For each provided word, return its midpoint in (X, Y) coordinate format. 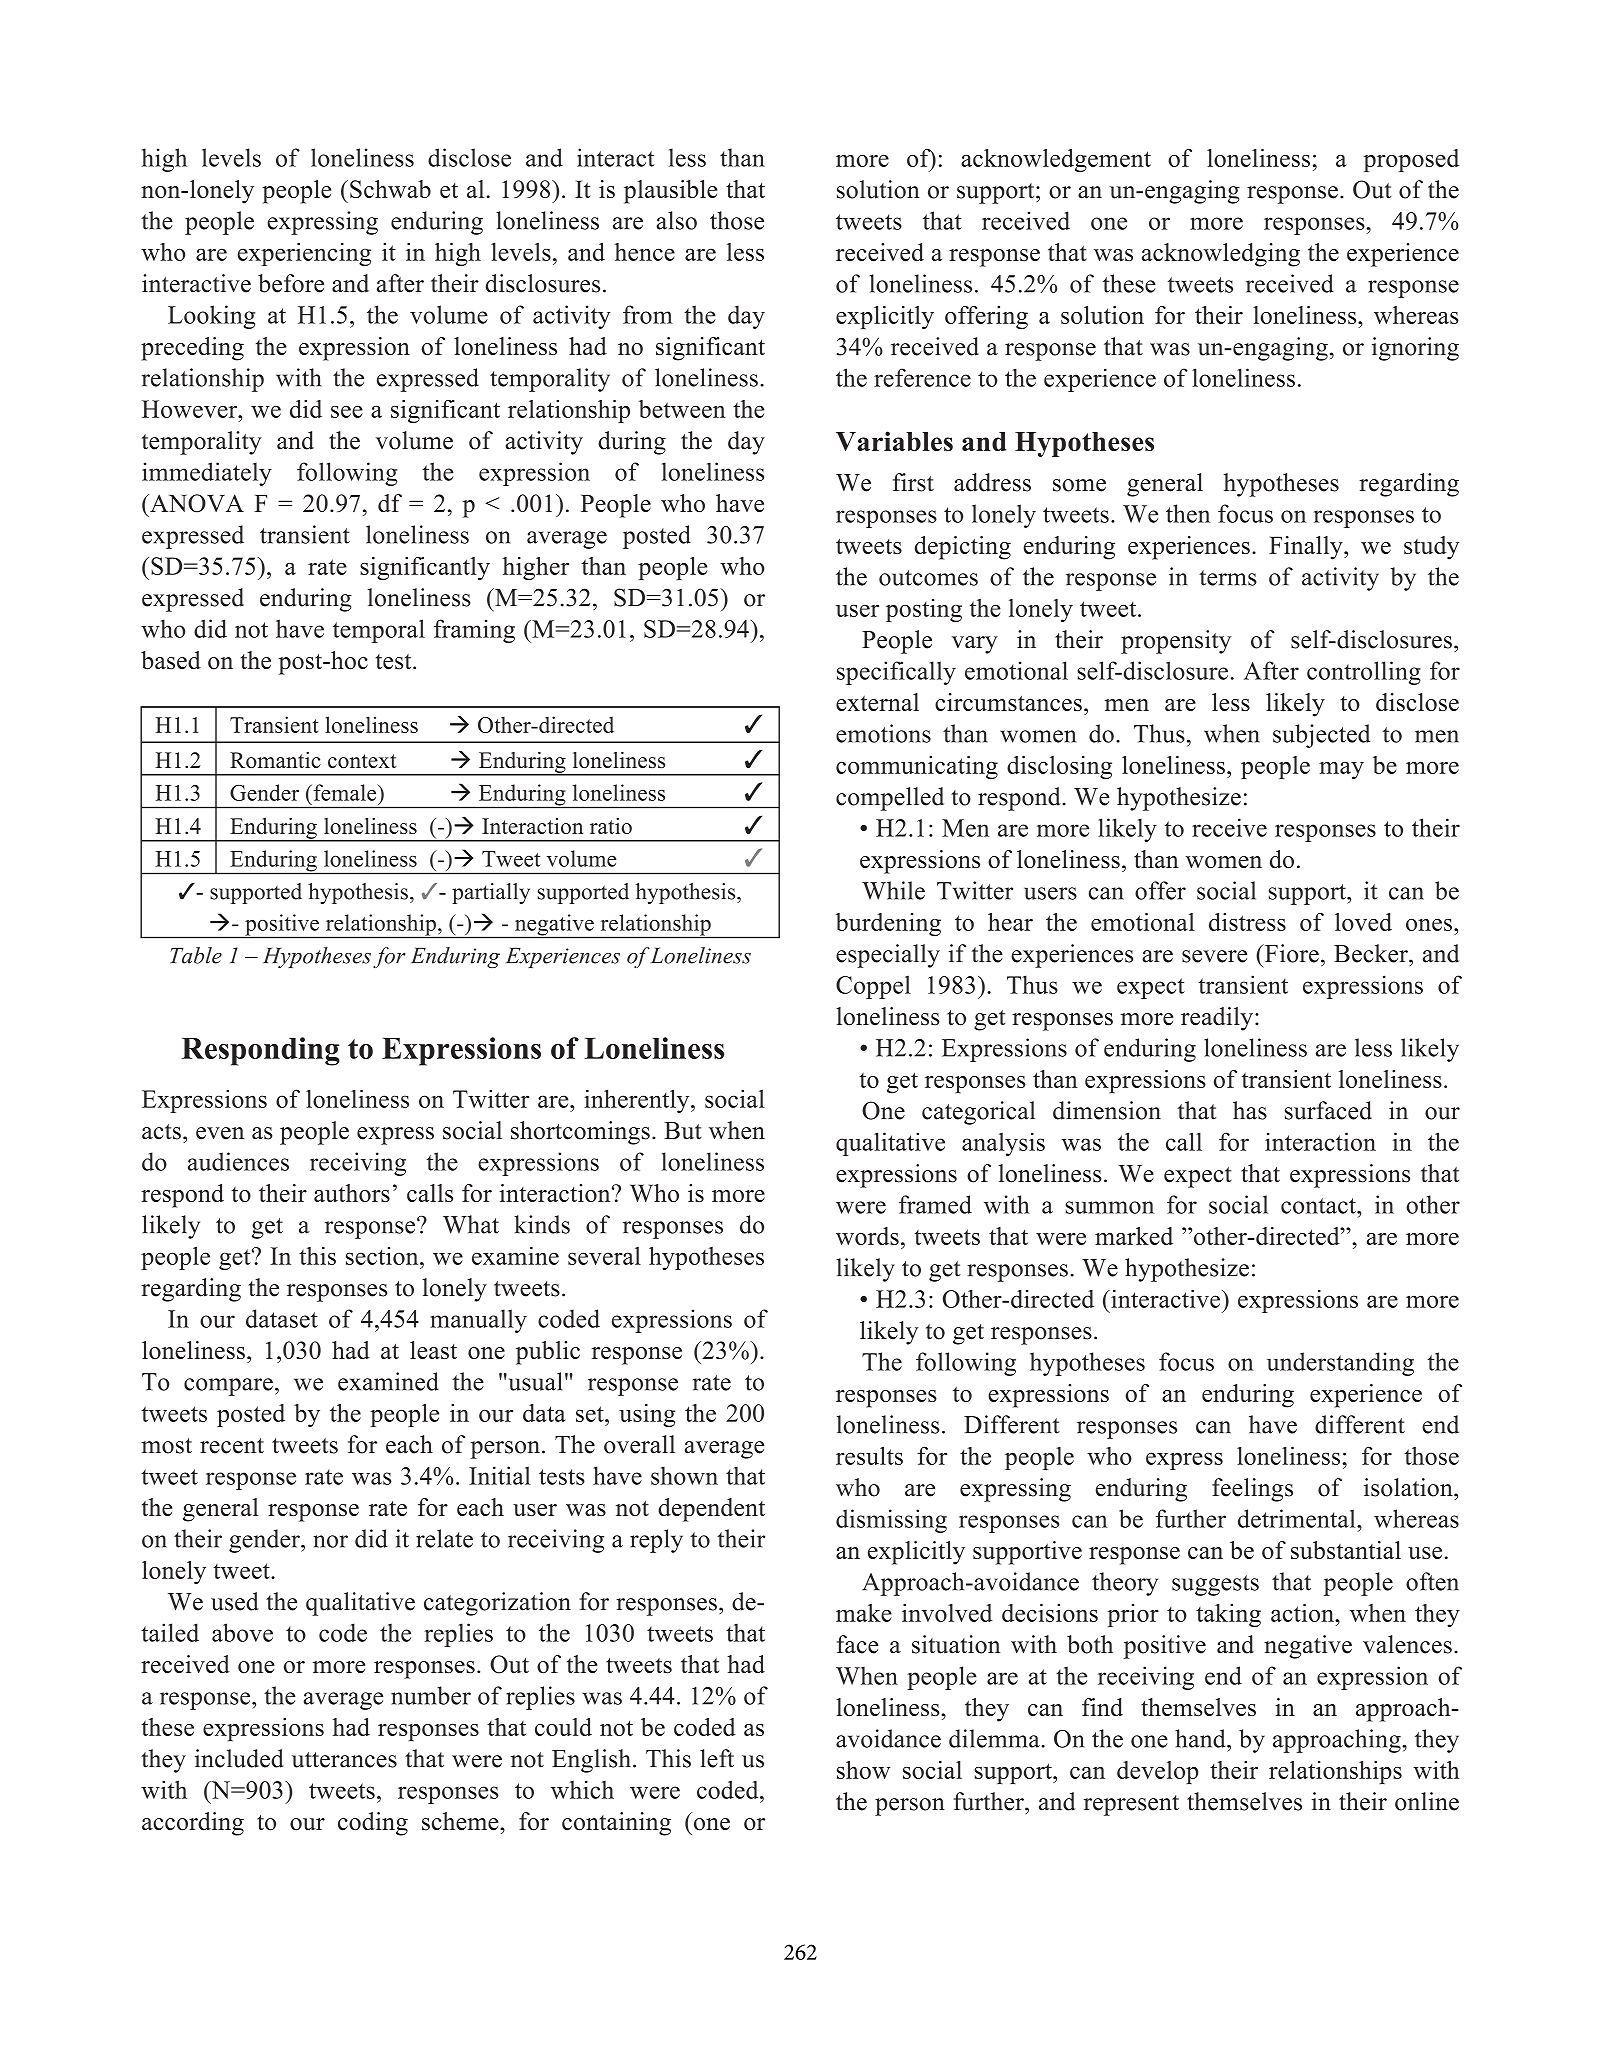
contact (1319, 1206)
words (867, 1236)
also (676, 220)
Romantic (275, 760)
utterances (344, 1760)
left (717, 1758)
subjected (1321, 736)
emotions (883, 733)
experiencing (304, 254)
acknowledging (1221, 255)
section (383, 1256)
